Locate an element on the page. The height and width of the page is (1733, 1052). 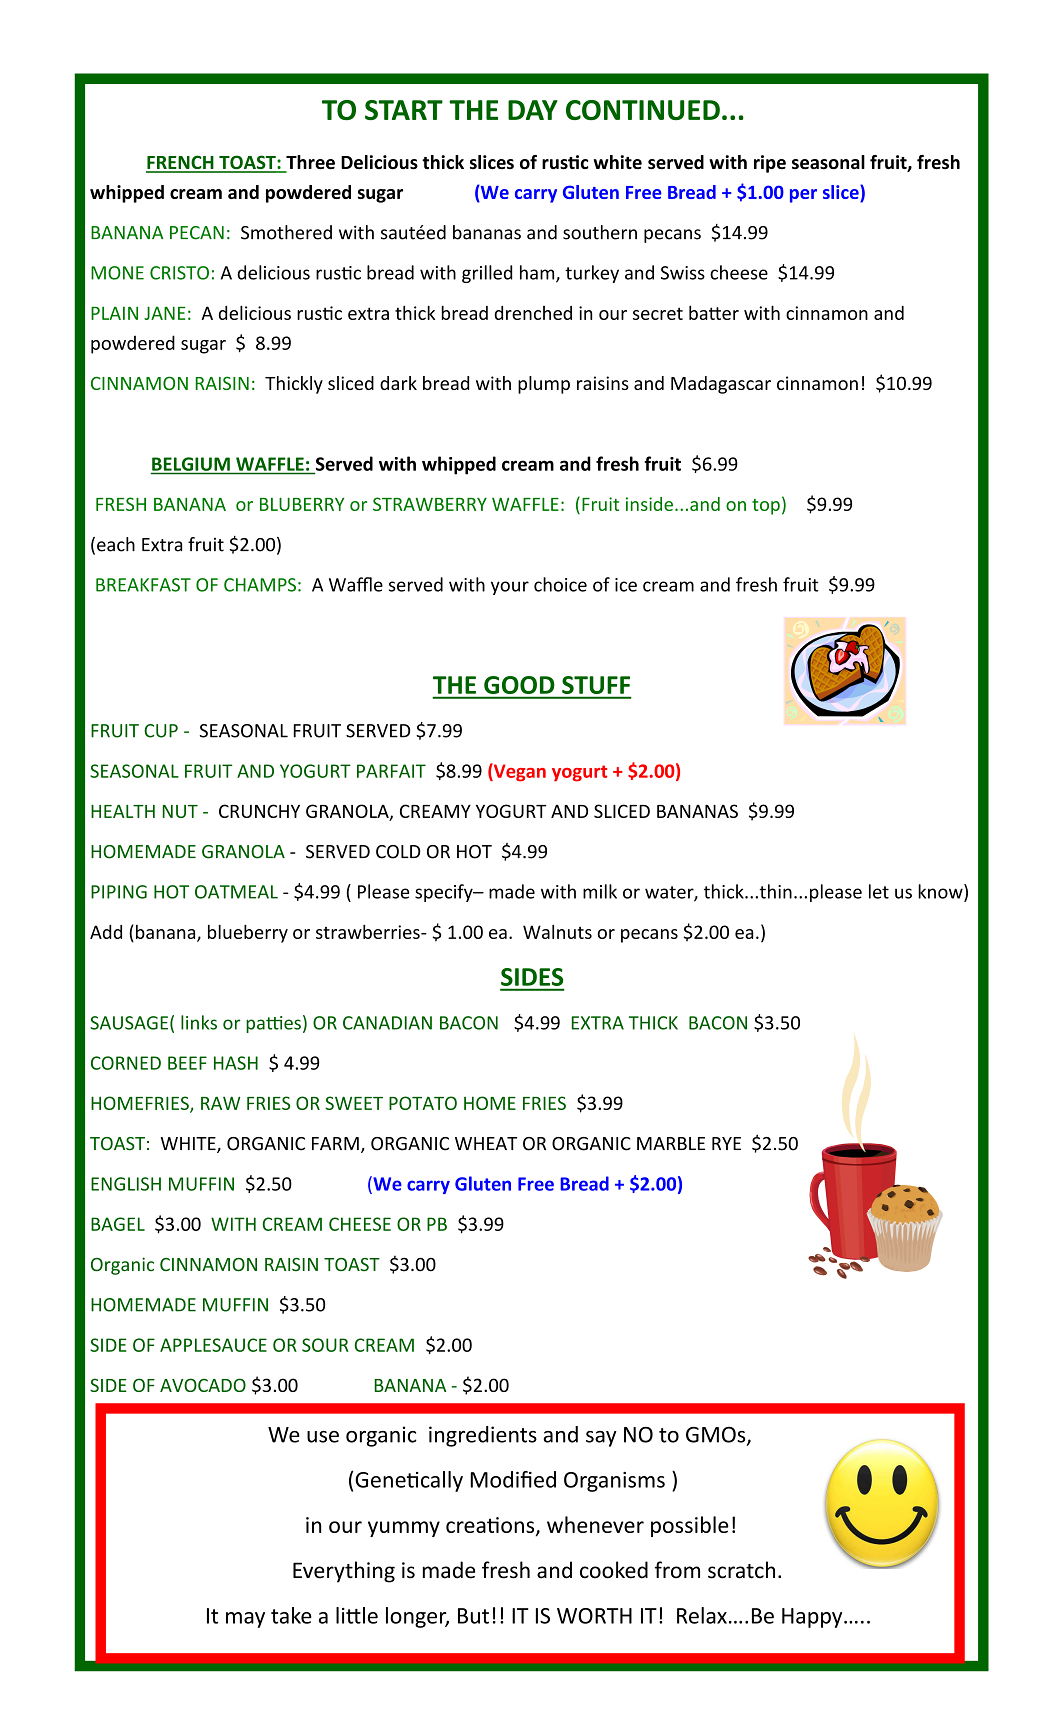
ripe is located at coordinates (770, 164).
